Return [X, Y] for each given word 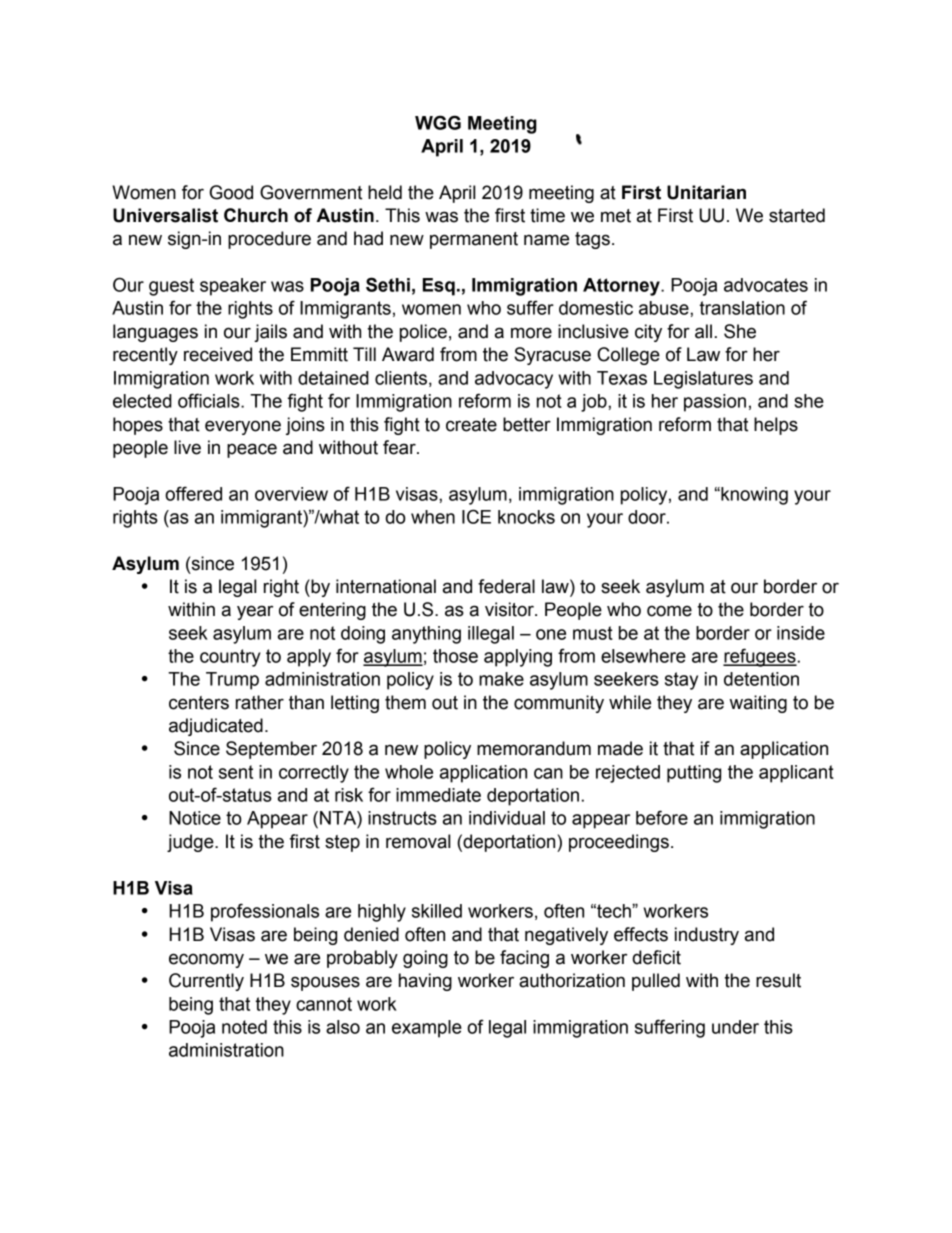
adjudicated [216, 727]
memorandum [534, 748]
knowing [753, 496]
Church [256, 215]
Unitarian [706, 192]
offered [193, 493]
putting [694, 774]
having [425, 982]
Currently [206, 982]
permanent [474, 240]
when [433, 517]
